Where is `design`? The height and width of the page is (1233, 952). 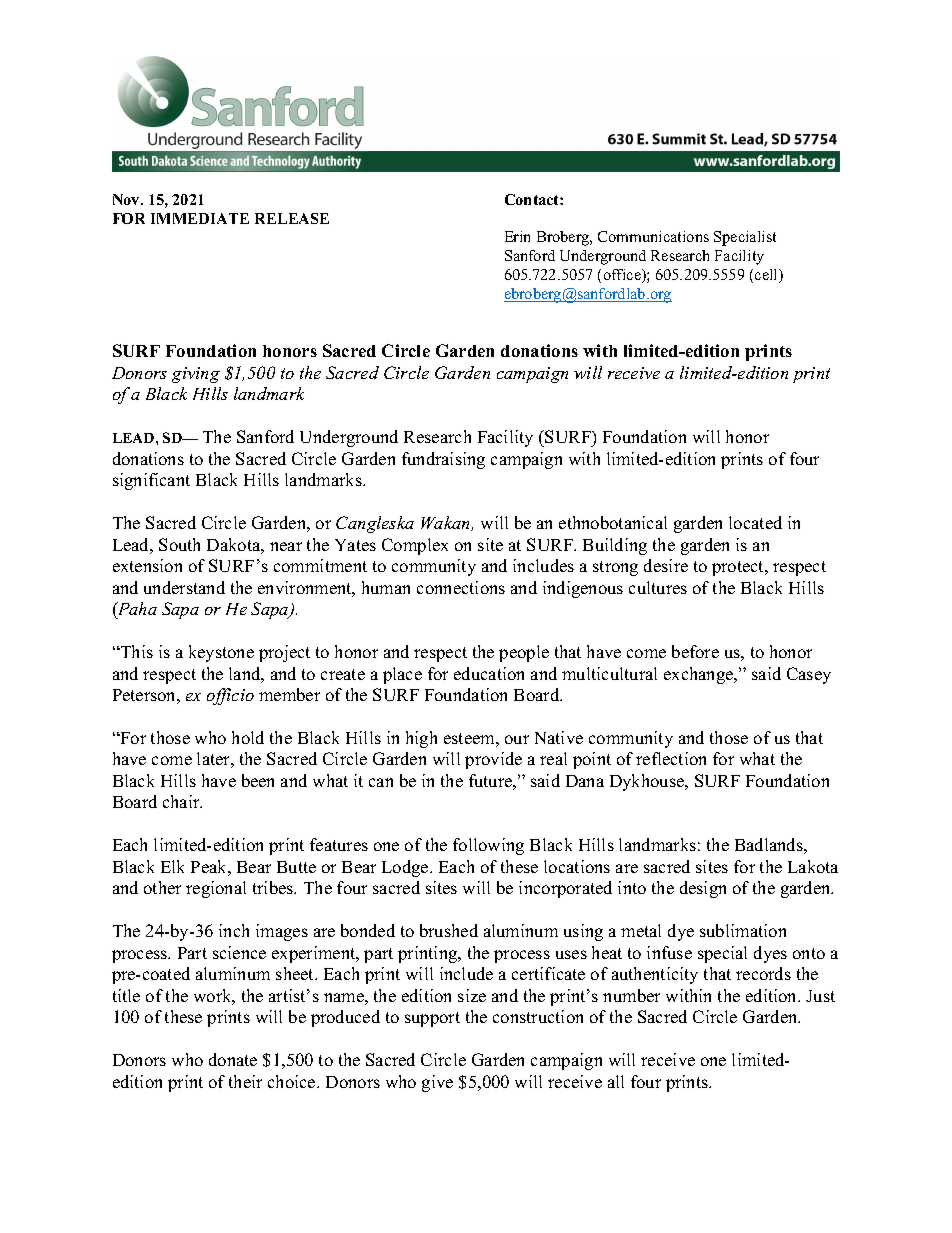 design is located at coordinates (703, 889).
